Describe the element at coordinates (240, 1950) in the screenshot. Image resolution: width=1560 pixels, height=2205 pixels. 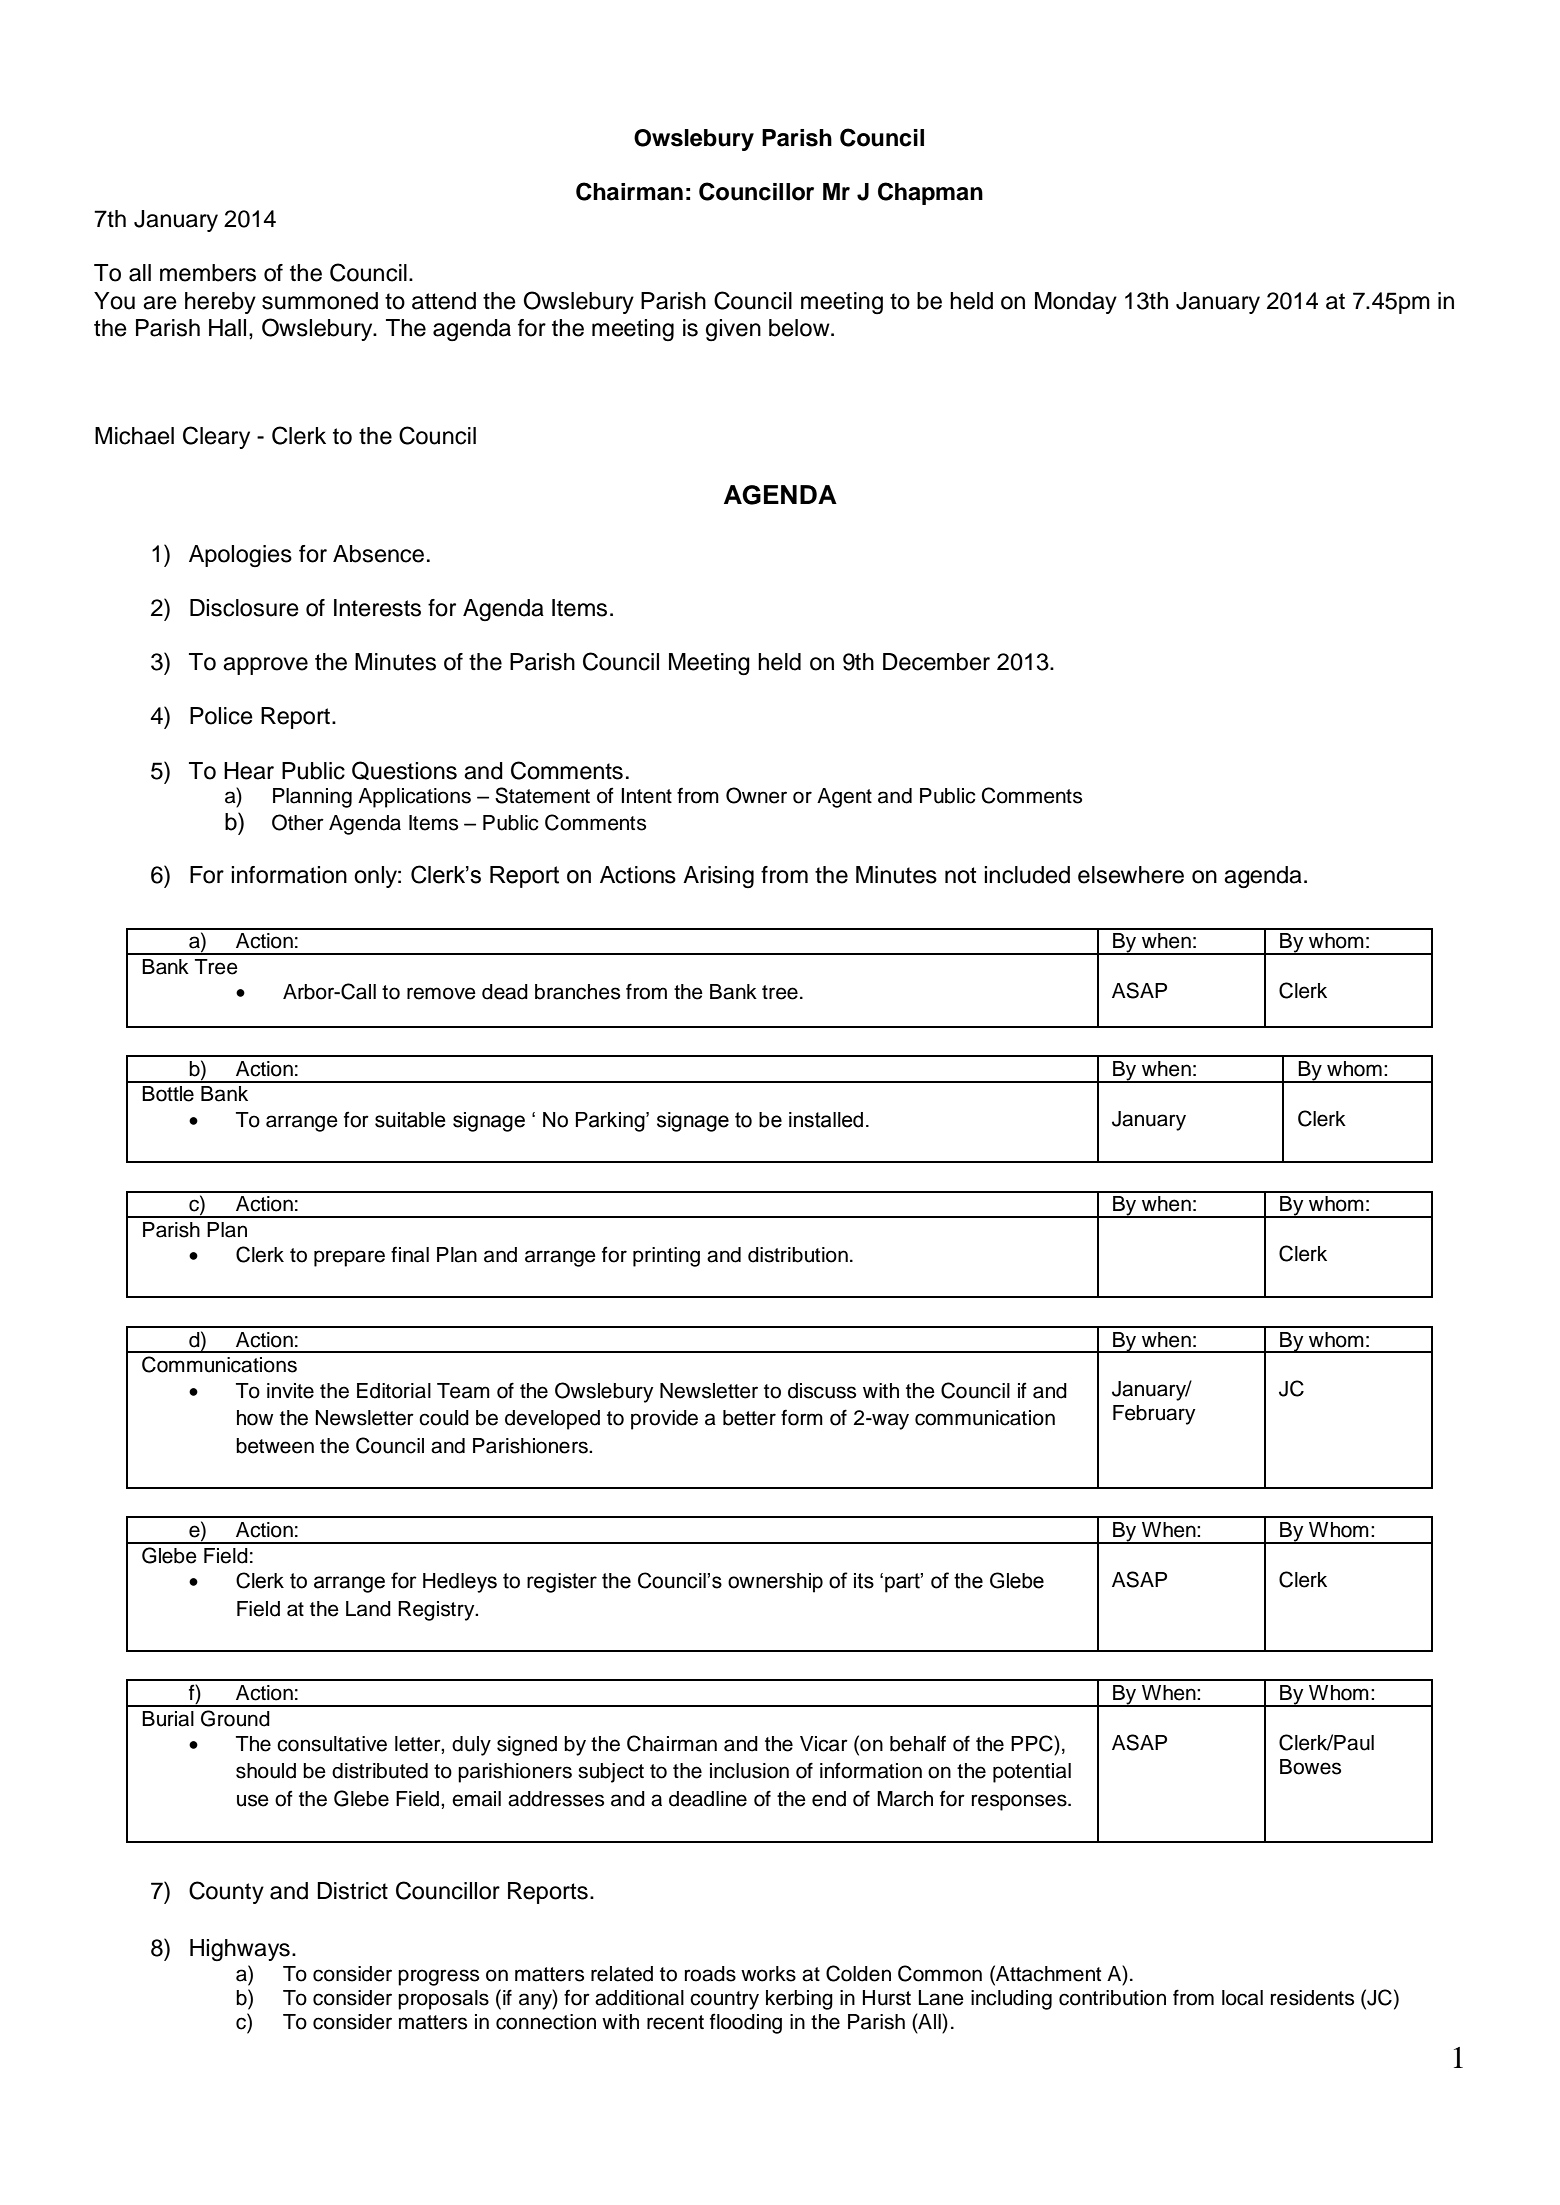
I see `Highways` at that location.
